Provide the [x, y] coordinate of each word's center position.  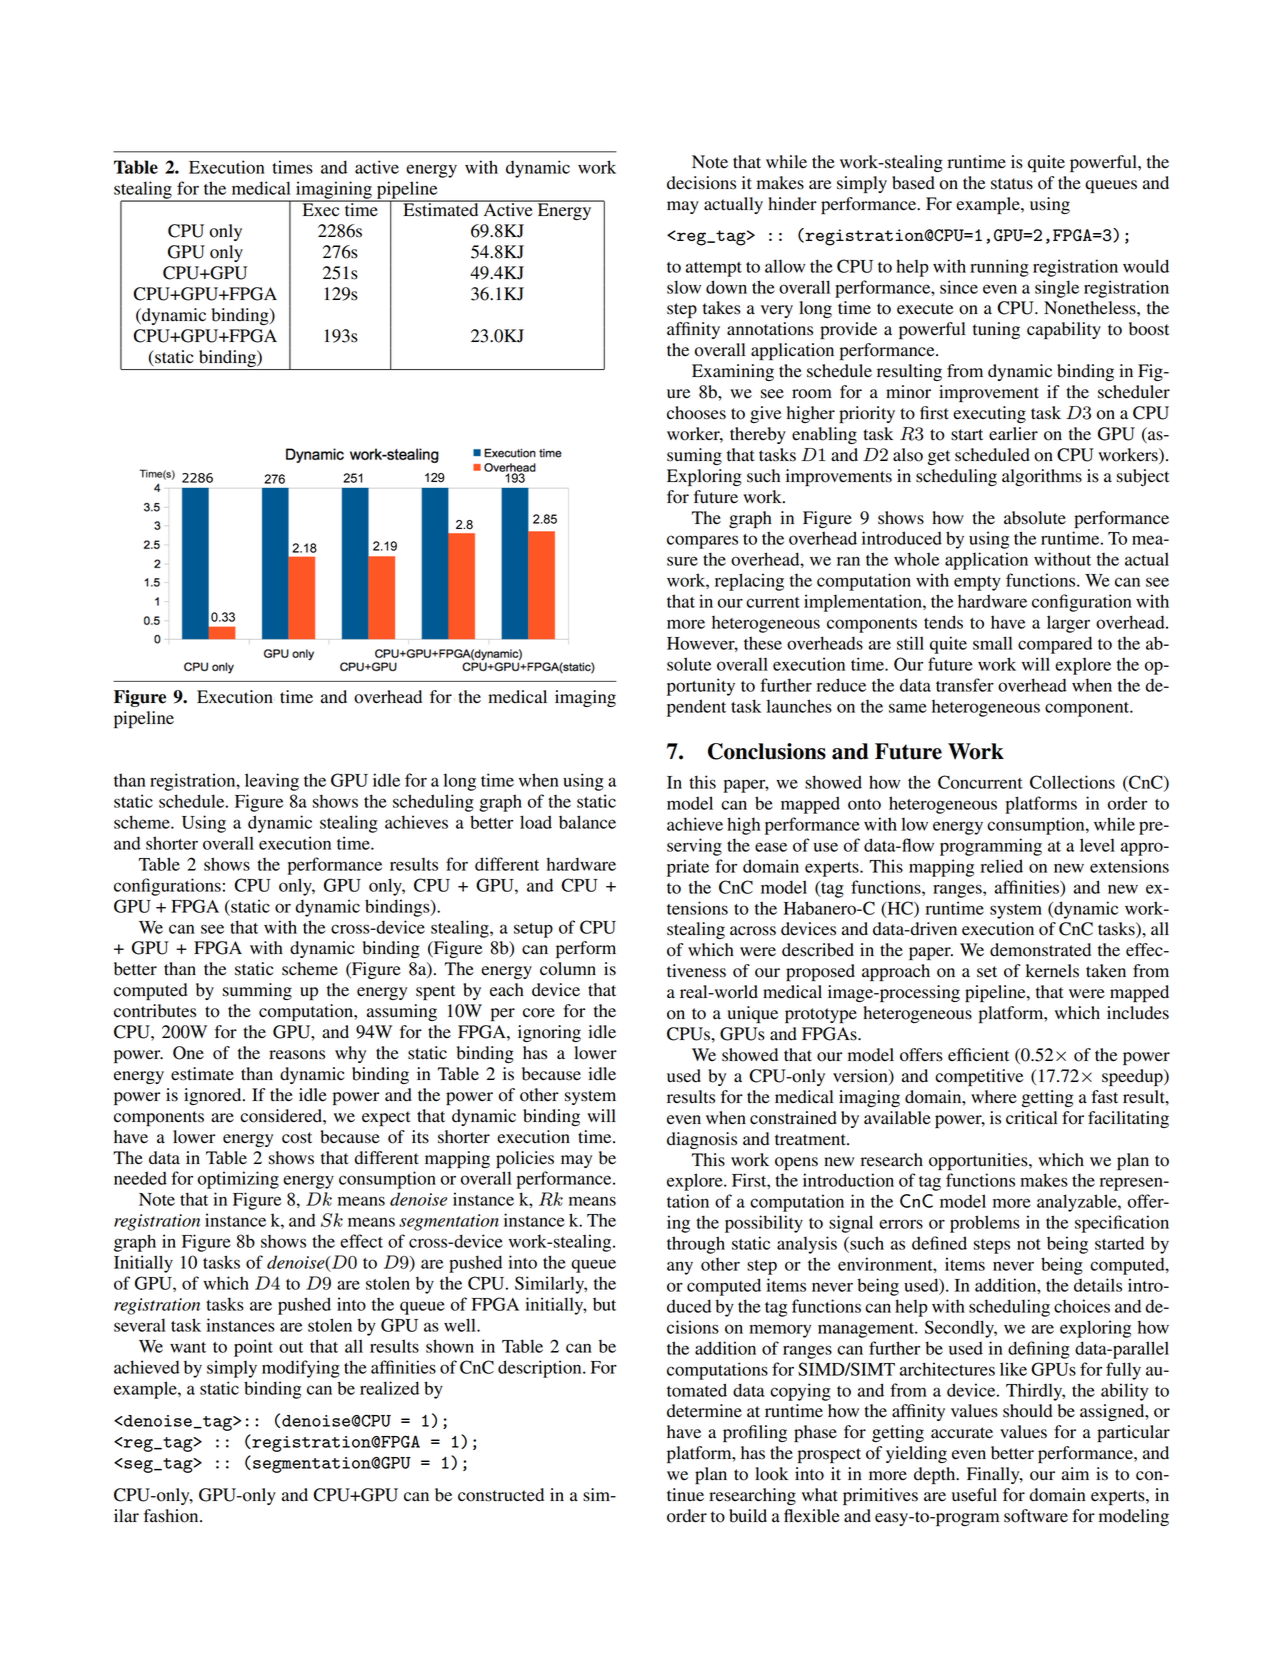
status [1012, 184]
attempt [714, 269]
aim [1075, 1473]
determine [704, 1411]
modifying [301, 1369]
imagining [334, 191]
